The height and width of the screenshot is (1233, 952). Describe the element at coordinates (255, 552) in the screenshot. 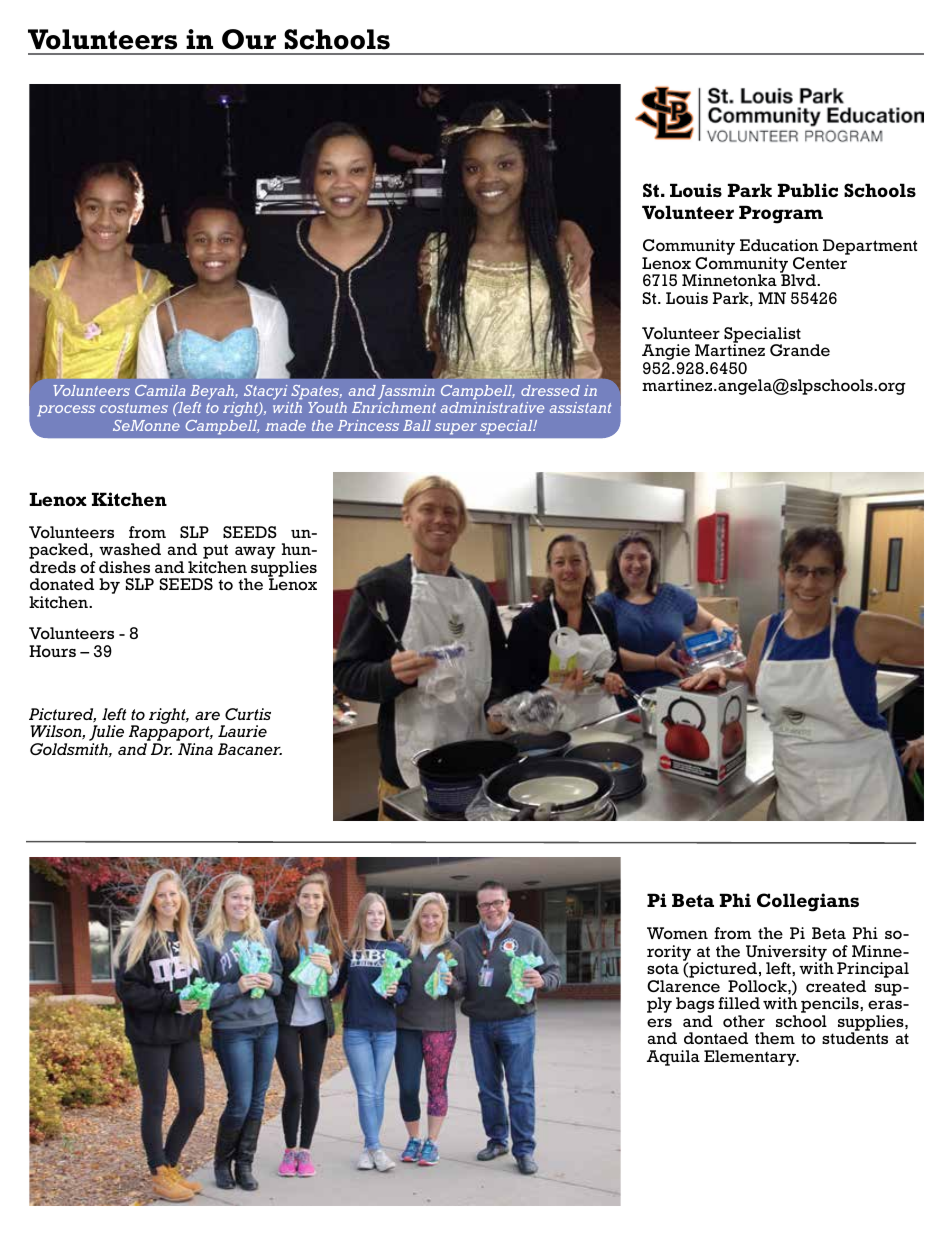

I see `away` at that location.
